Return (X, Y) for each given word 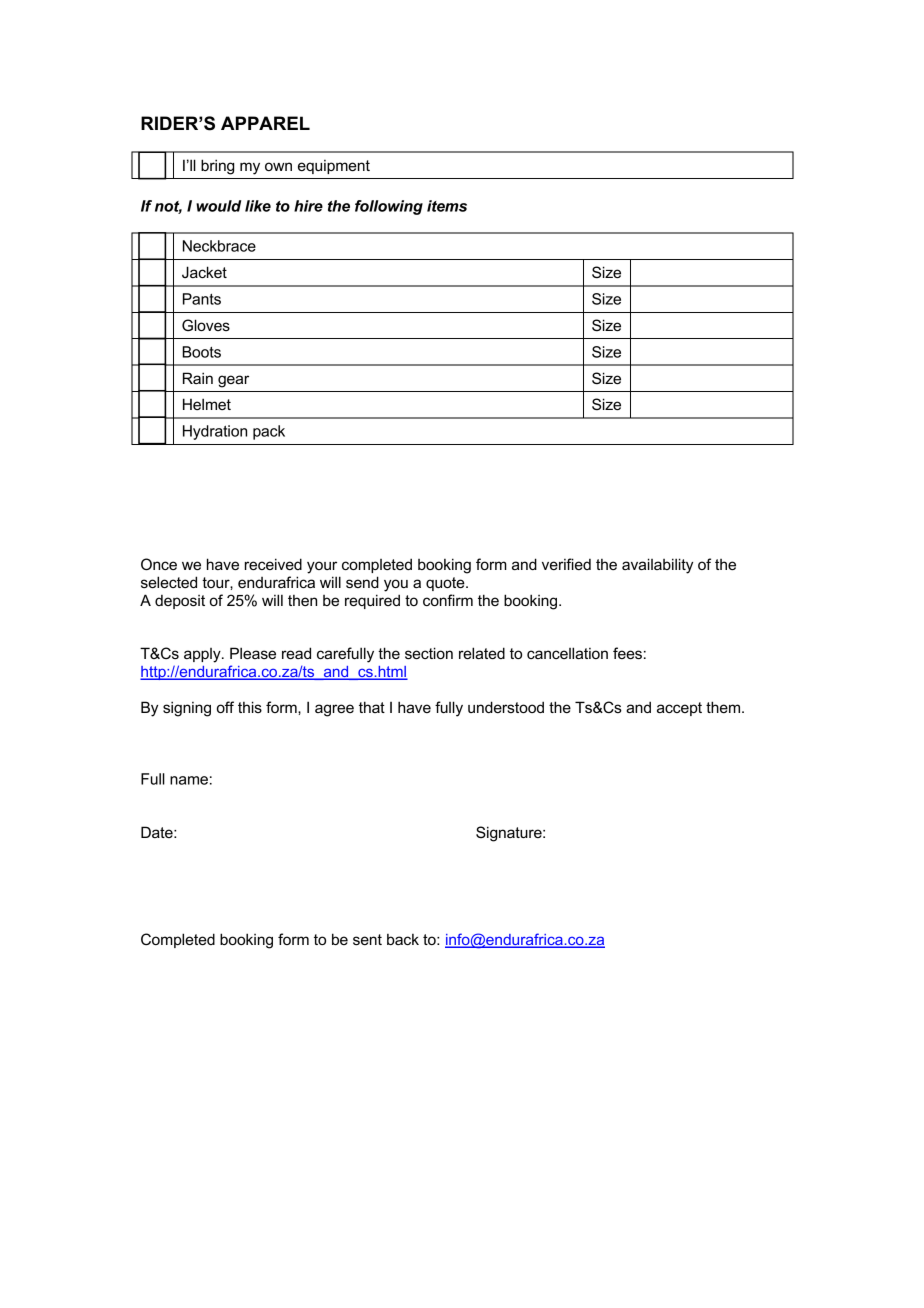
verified (566, 564)
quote (446, 584)
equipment (334, 167)
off (225, 707)
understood (506, 707)
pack (269, 432)
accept (679, 709)
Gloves (206, 325)
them (724, 707)
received (273, 564)
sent (367, 939)
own (278, 166)
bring (217, 167)
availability (657, 566)
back (403, 939)
